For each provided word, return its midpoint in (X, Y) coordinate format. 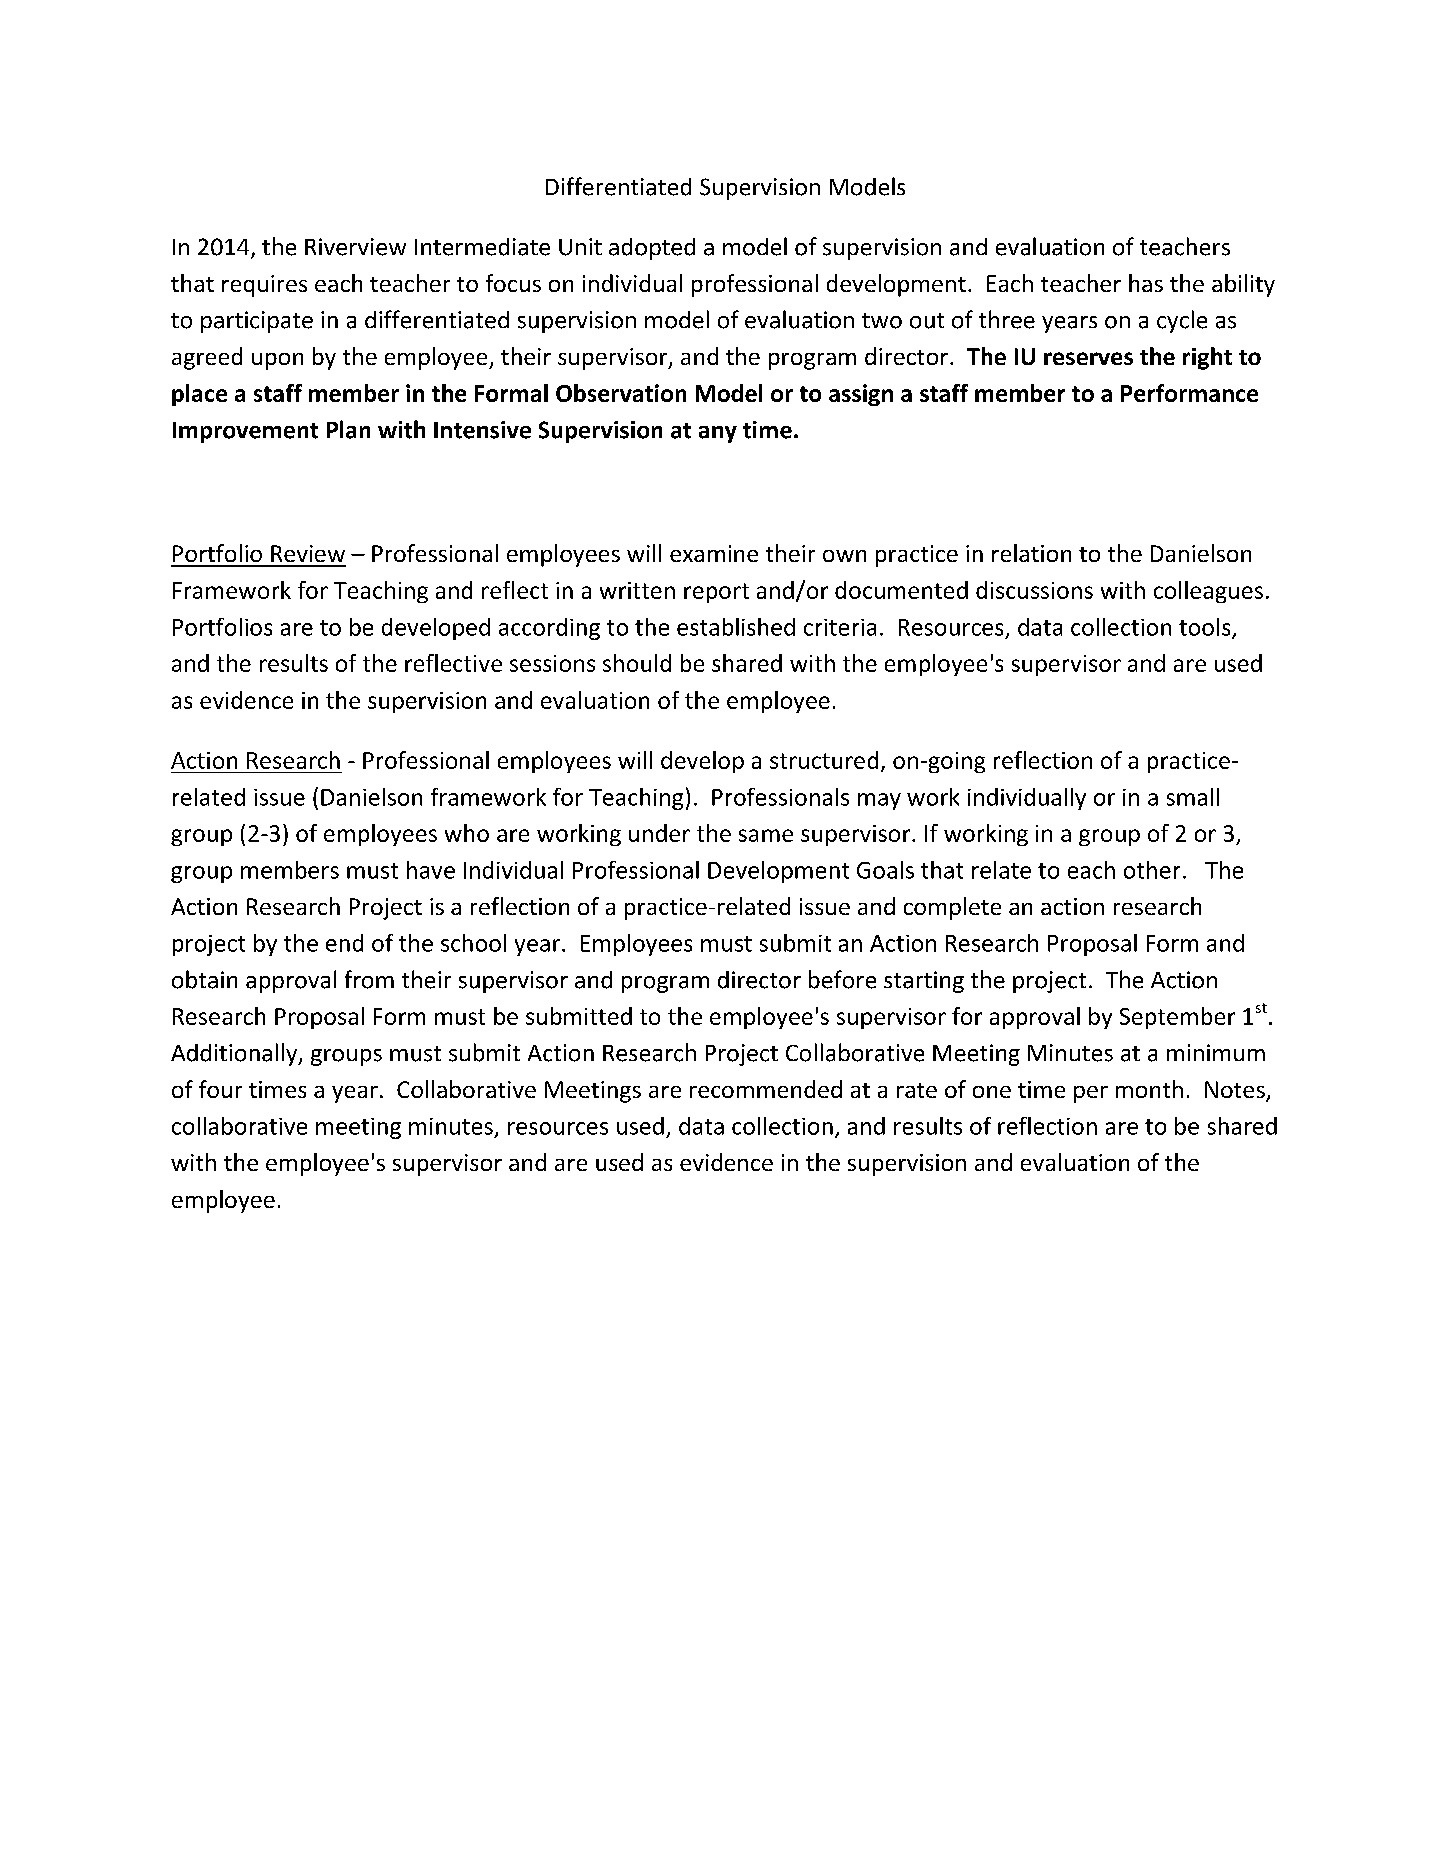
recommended (766, 1089)
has (1146, 283)
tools (1206, 628)
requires (264, 286)
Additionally (235, 1054)
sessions (552, 663)
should (637, 663)
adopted (652, 249)
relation (1031, 553)
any (718, 434)
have (431, 870)
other (1152, 870)
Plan (348, 429)
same (766, 835)
